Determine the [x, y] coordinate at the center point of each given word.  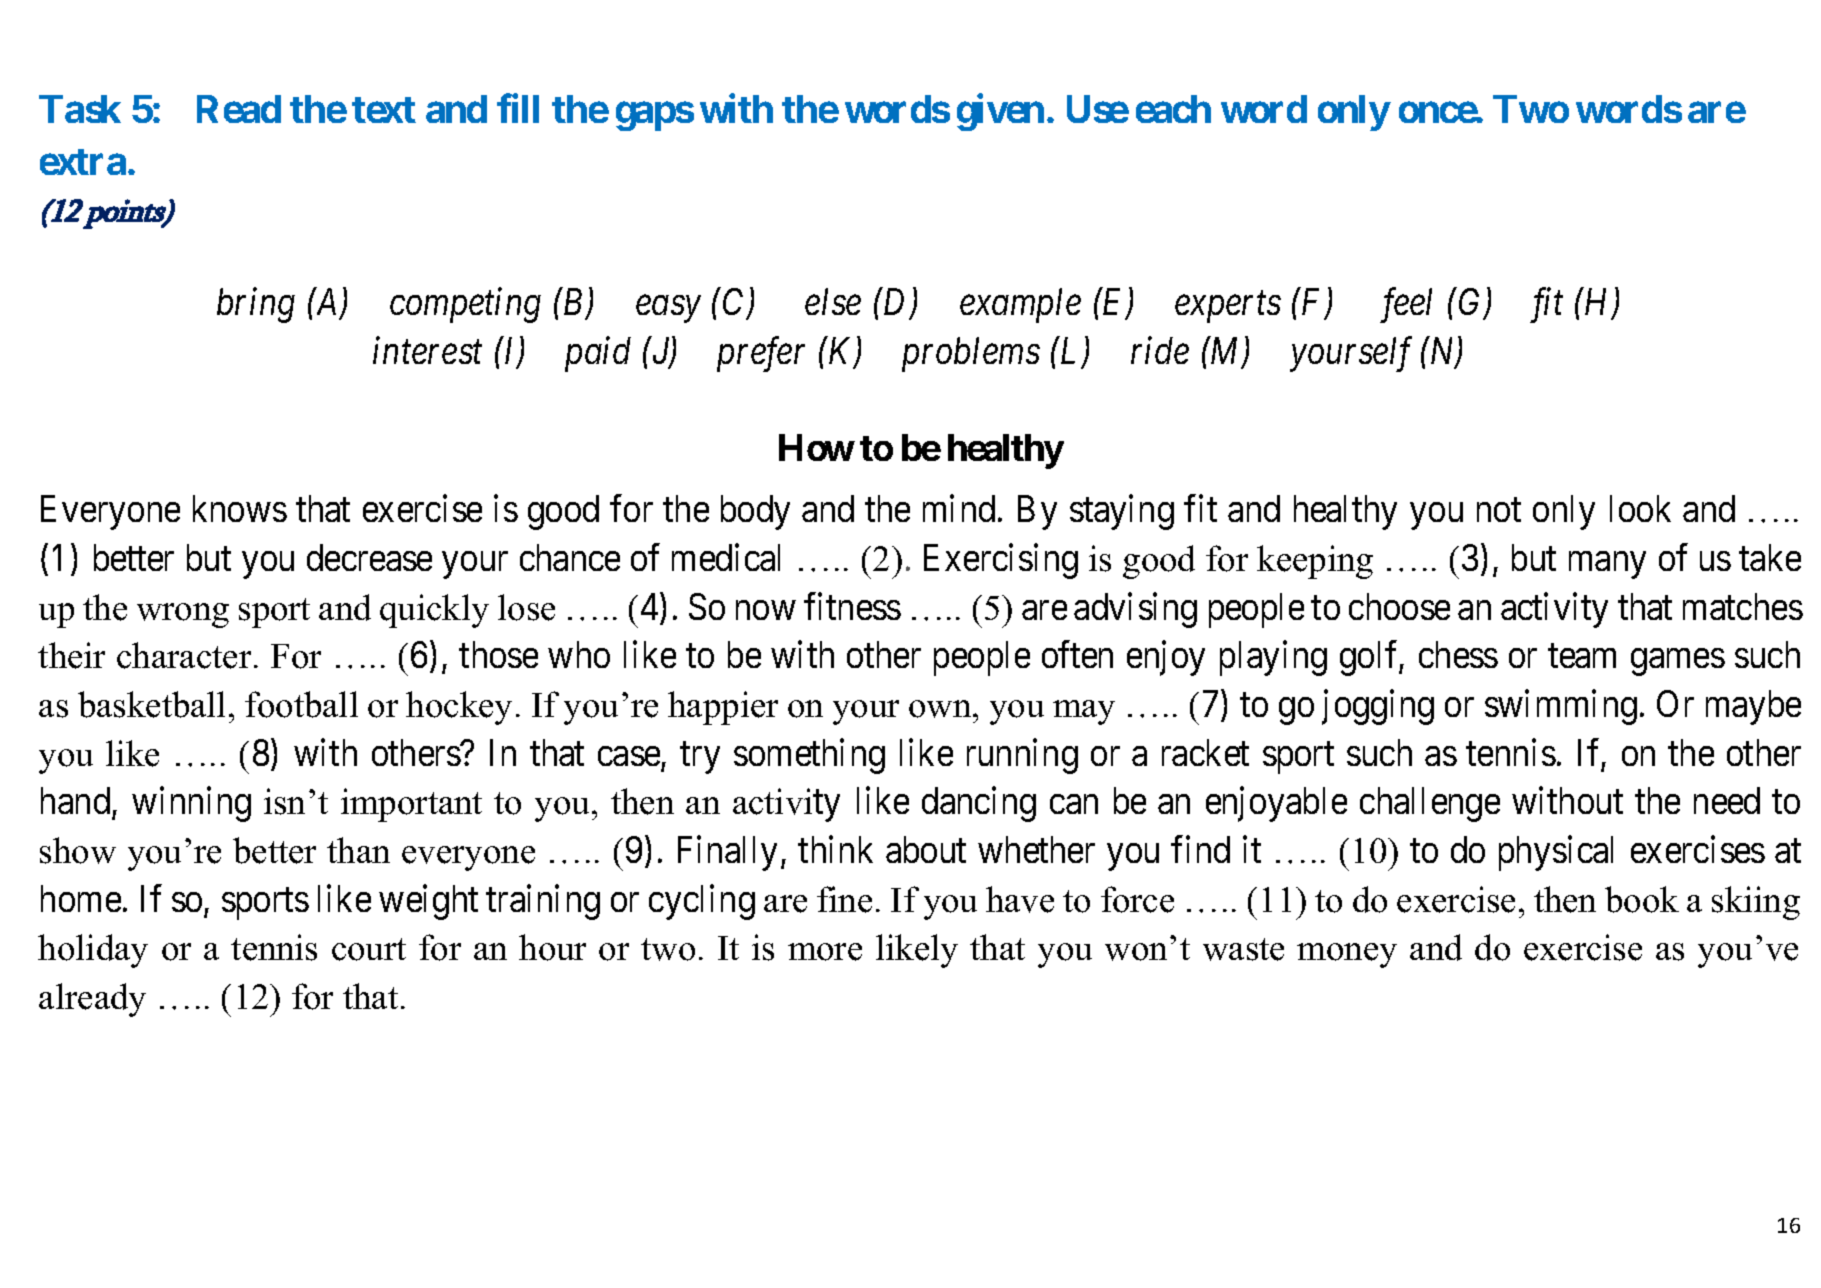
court [369, 949]
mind [959, 508]
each [1173, 109]
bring [256, 305]
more [825, 952]
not [1499, 510]
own [941, 709]
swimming [1561, 707]
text [384, 110]
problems [971, 354]
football [301, 704]
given [1000, 112]
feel [1406, 305]
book [1642, 899]
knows [240, 508]
